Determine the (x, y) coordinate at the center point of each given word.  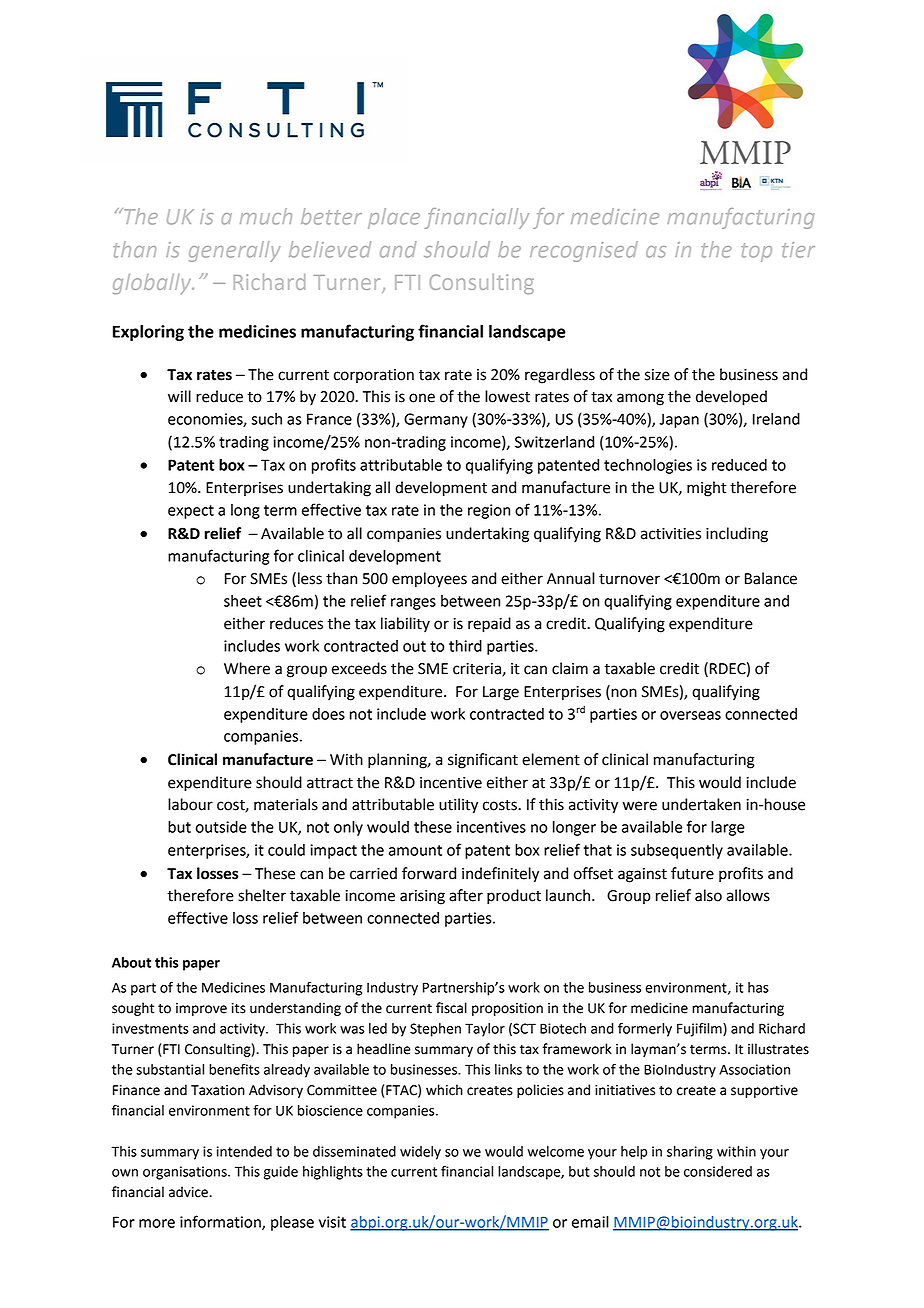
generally (235, 251)
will (179, 396)
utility (458, 806)
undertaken (701, 804)
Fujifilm (700, 1030)
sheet (243, 601)
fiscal (451, 1008)
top (756, 252)
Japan (679, 420)
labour (190, 804)
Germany (436, 420)
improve (201, 1009)
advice (189, 1192)
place (394, 218)
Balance (771, 578)
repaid (489, 625)
